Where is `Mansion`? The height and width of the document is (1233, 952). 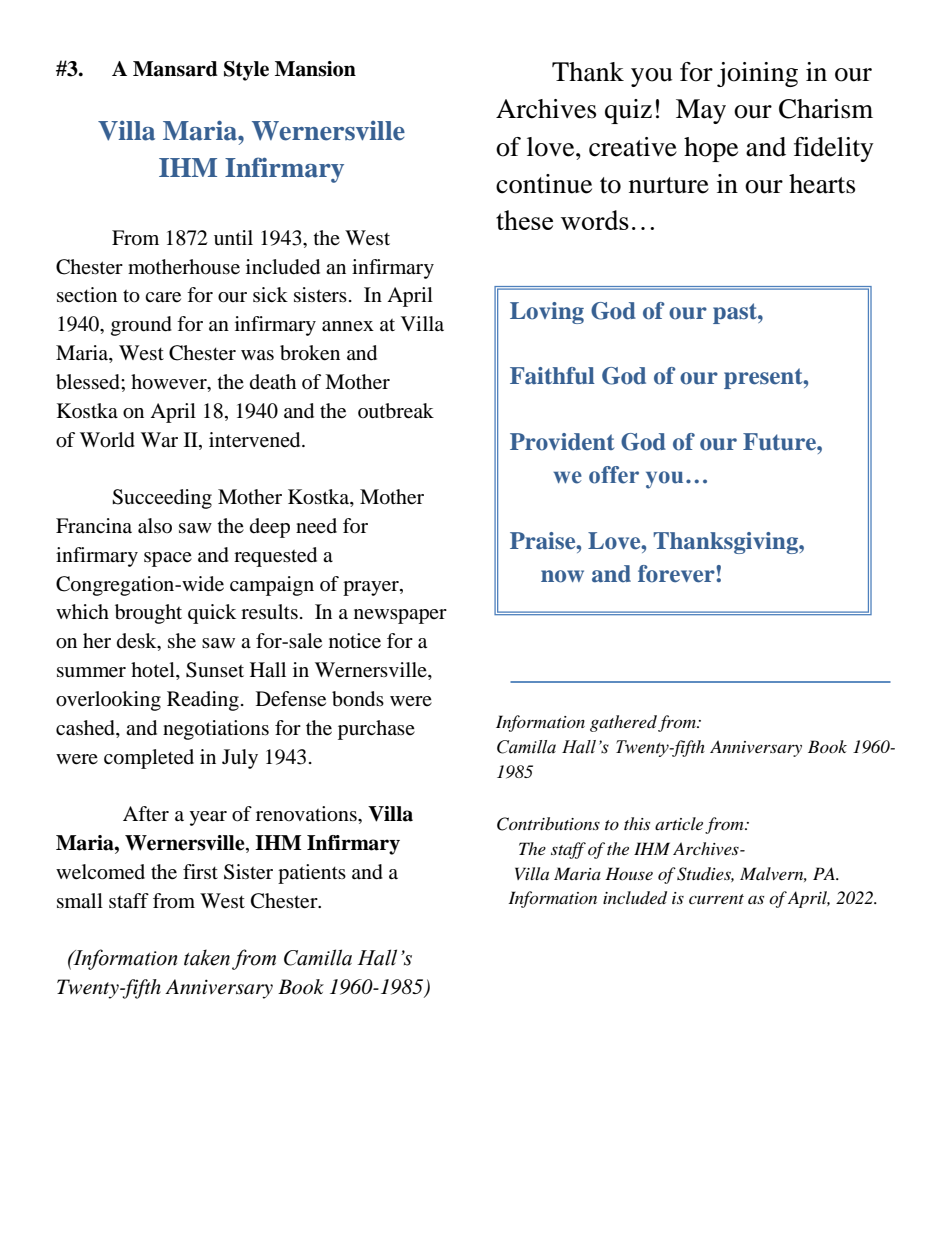
Mansion is located at coordinates (315, 69).
